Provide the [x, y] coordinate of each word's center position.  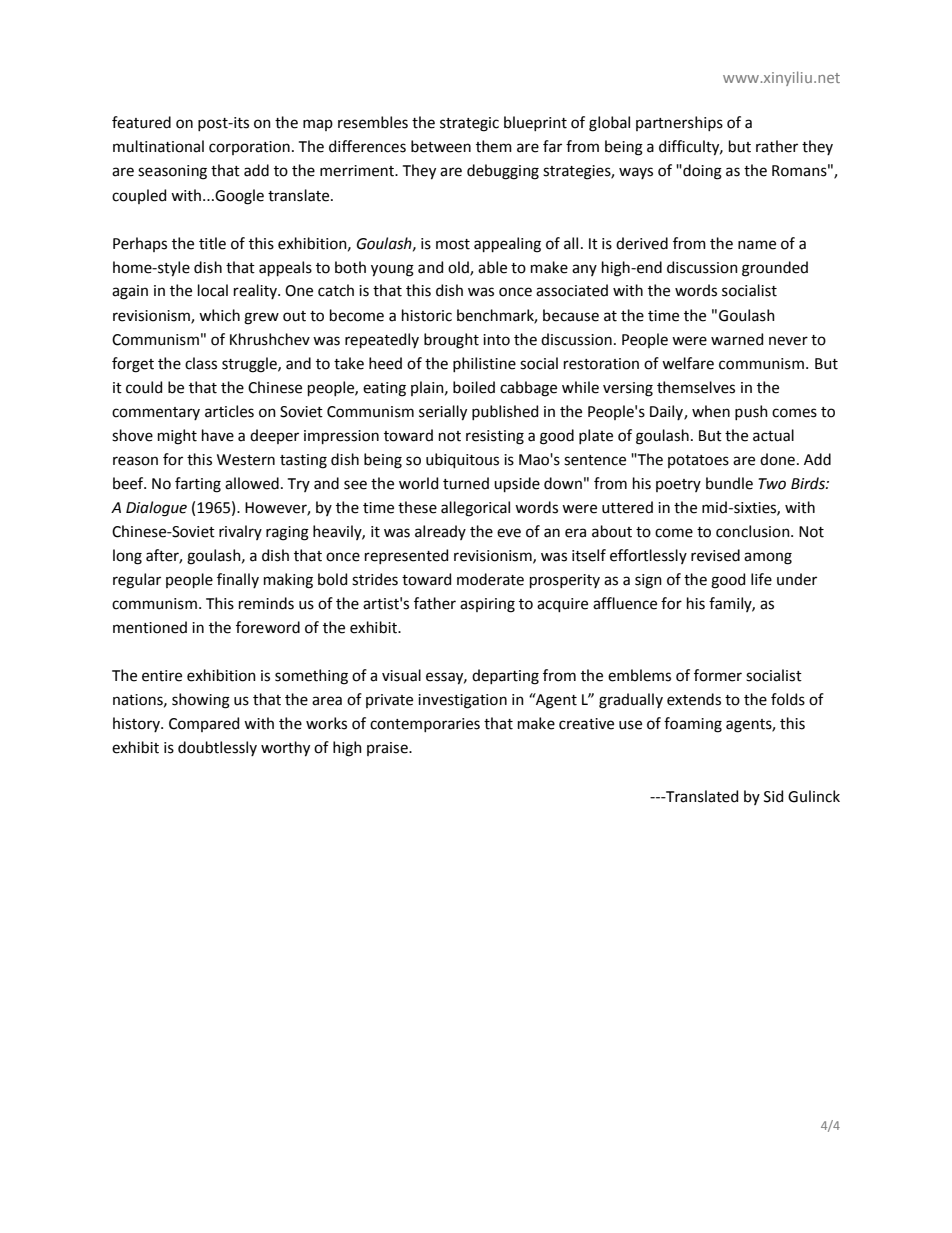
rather [777, 146]
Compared [204, 724]
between [441, 146]
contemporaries [425, 725]
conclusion [754, 531]
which [219, 315]
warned [737, 339]
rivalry [240, 532]
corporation [249, 148]
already [440, 532]
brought [451, 341]
